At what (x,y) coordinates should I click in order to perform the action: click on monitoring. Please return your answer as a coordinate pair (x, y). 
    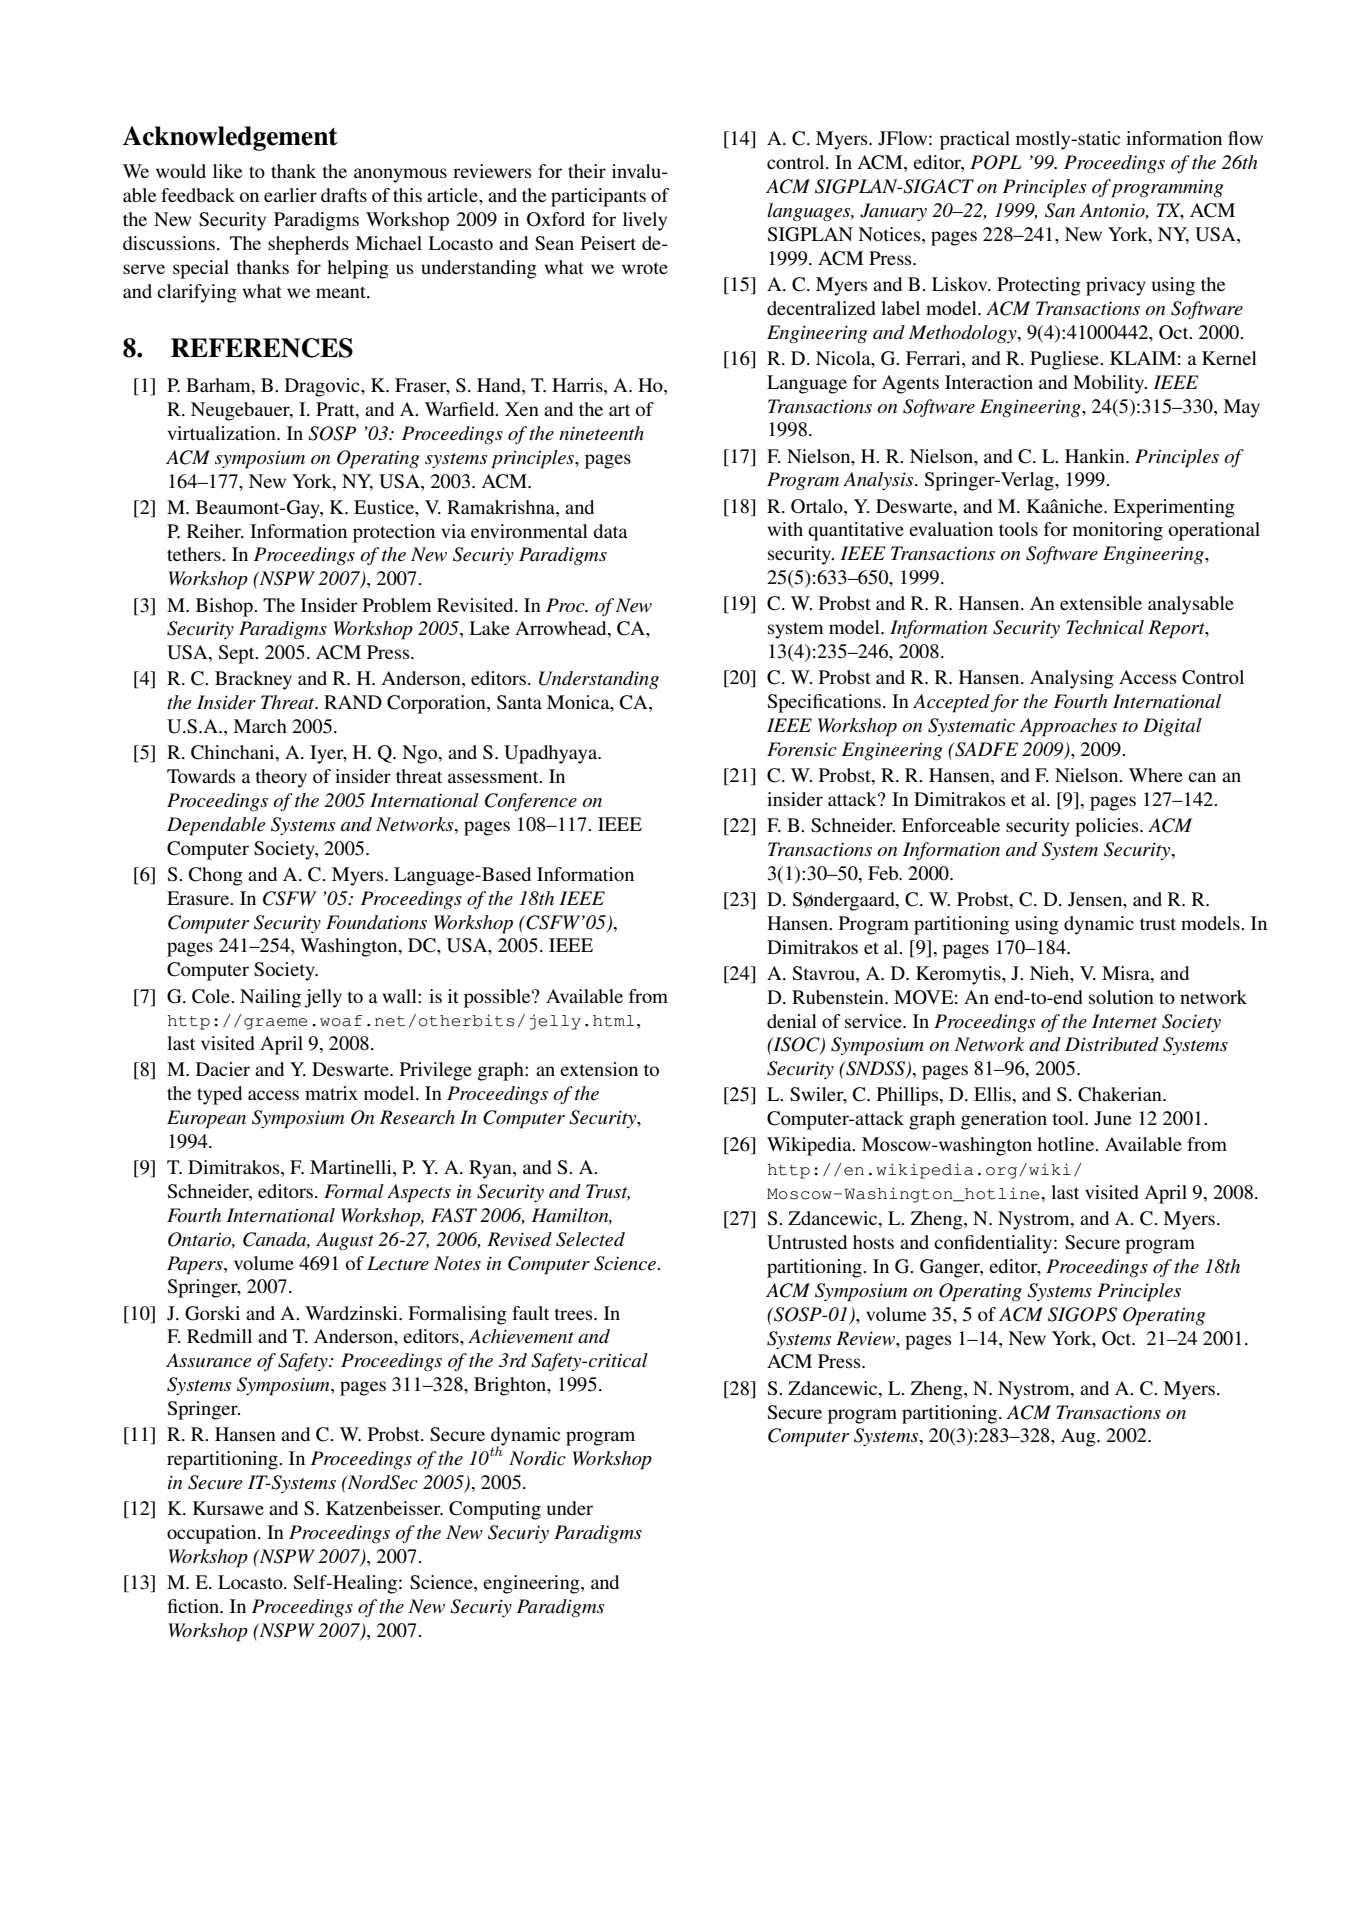
    Looking at the image, I should click on (1118, 531).
